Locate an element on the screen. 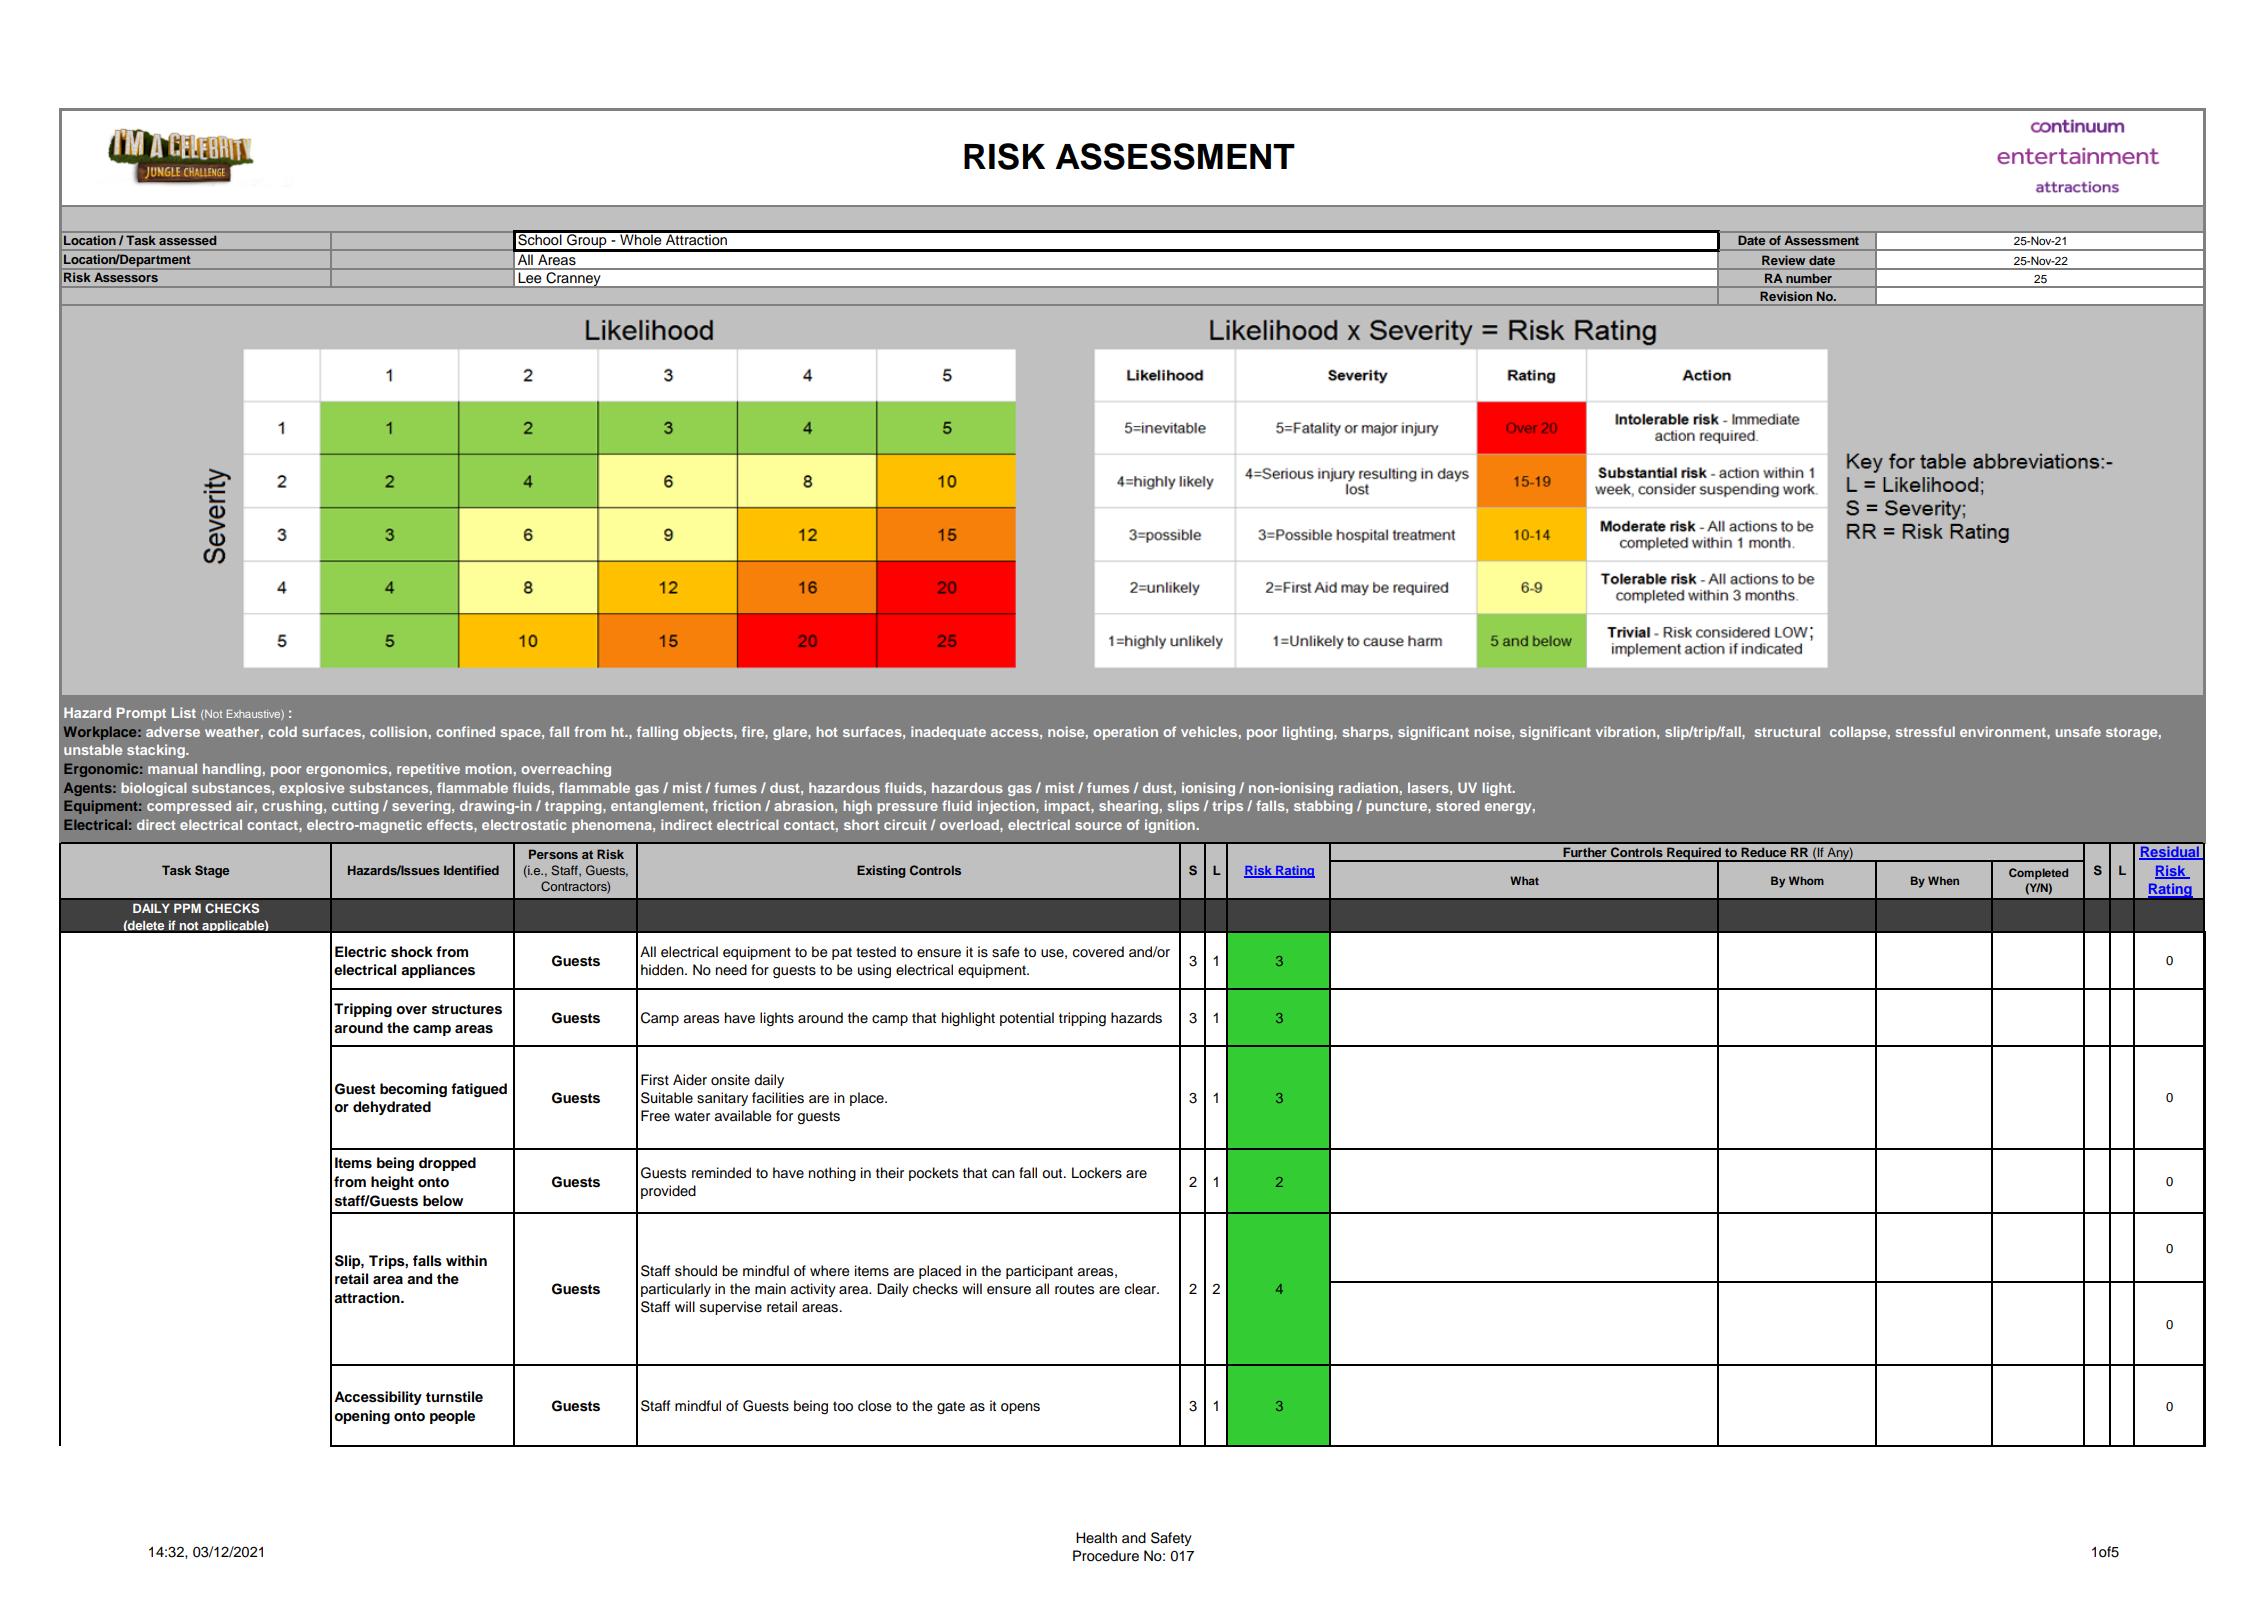 The width and height of the screenshot is (2267, 1603). structural is located at coordinates (1787, 731).
